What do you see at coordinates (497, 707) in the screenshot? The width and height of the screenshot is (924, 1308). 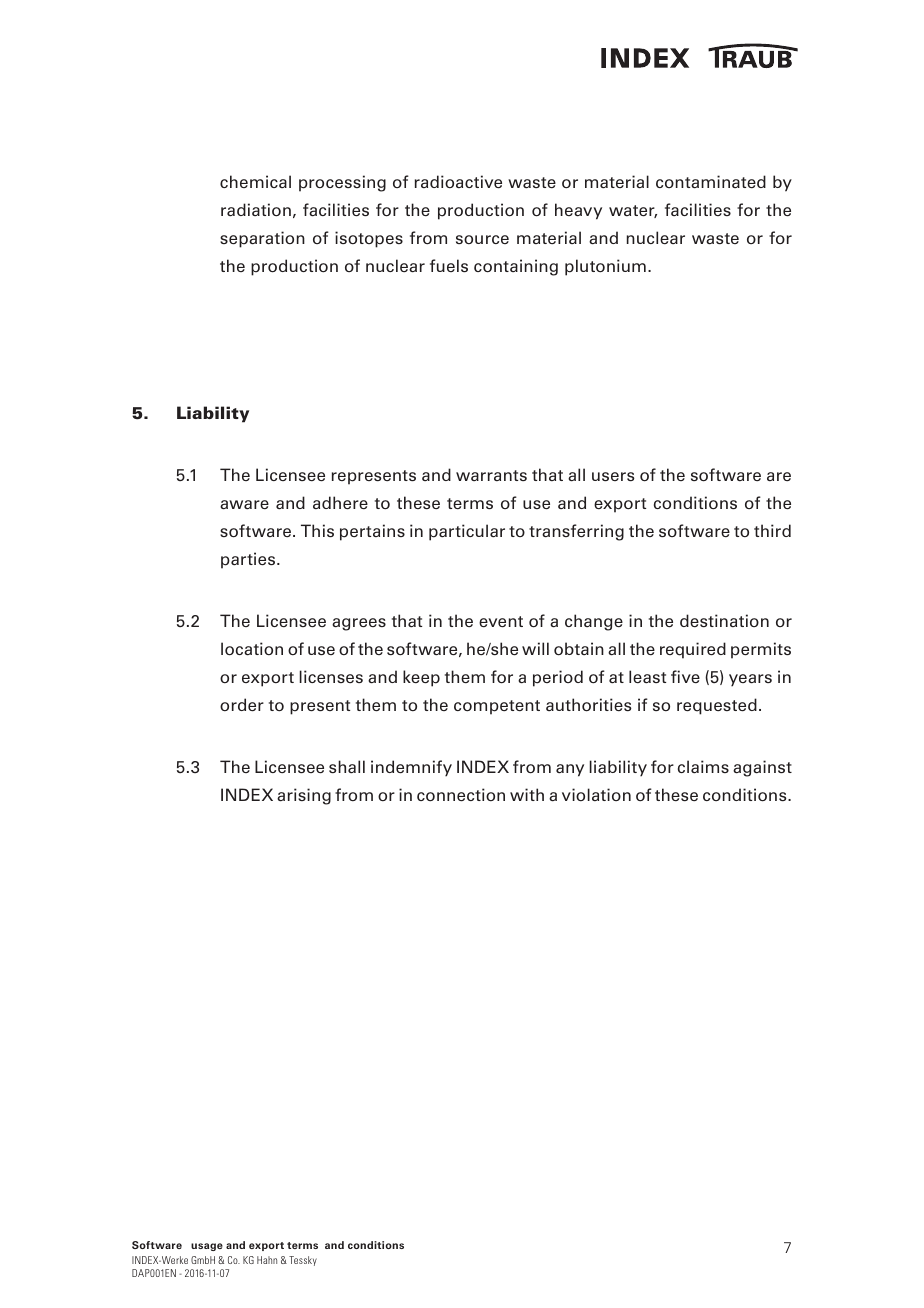 I see `competent` at bounding box center [497, 707].
